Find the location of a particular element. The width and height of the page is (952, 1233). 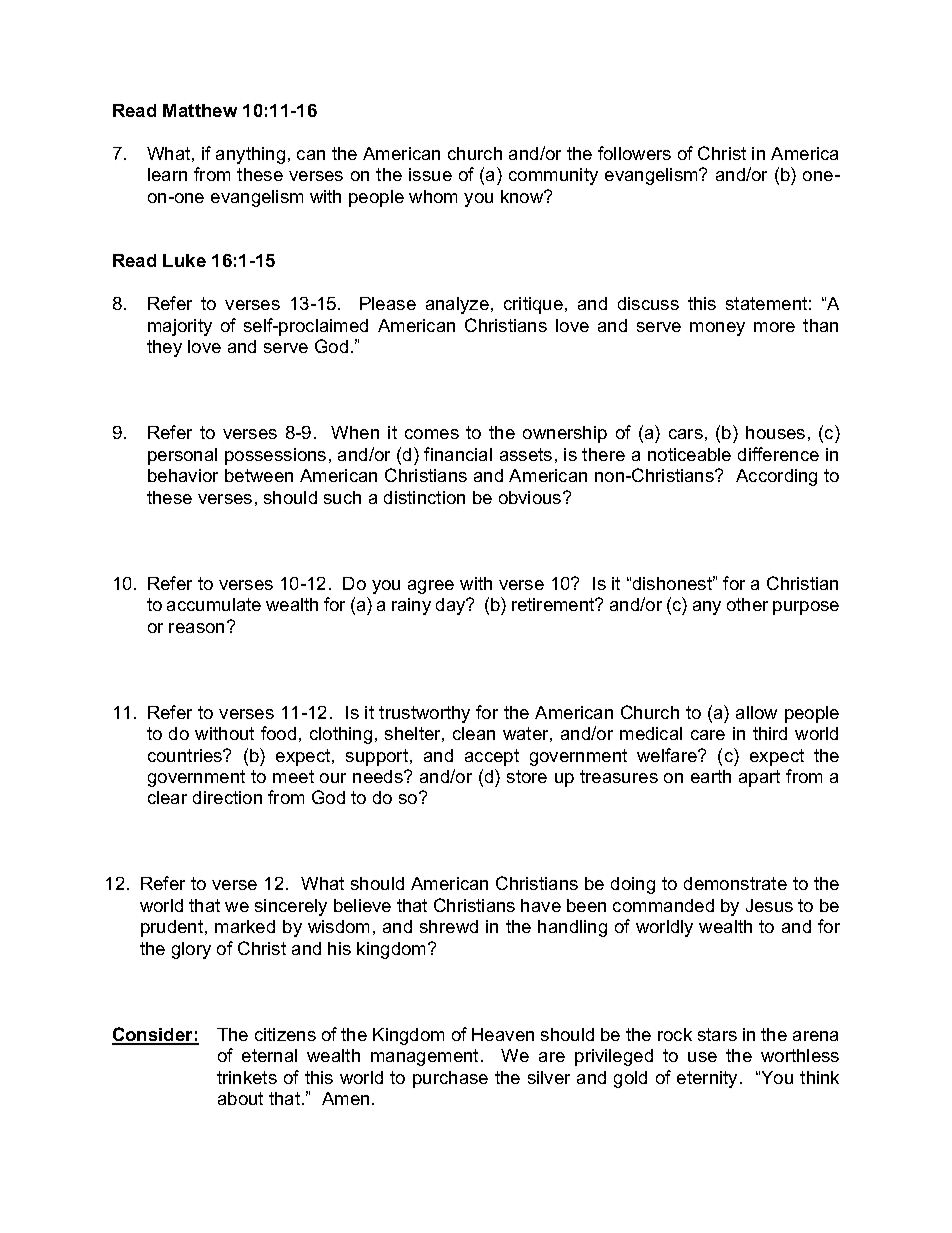

accept is located at coordinates (492, 757).
